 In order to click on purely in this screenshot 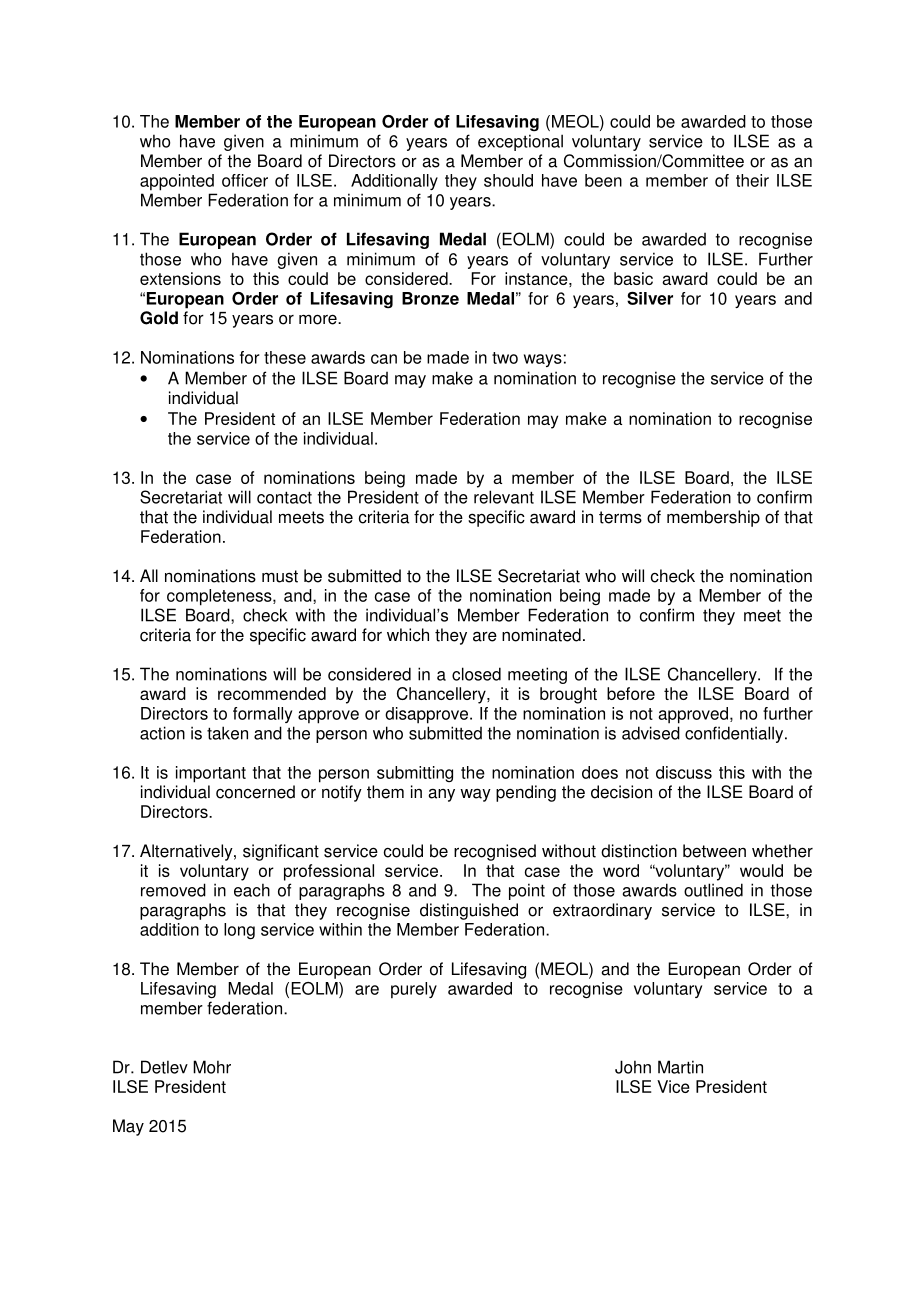, I will do `click(414, 990)`.
